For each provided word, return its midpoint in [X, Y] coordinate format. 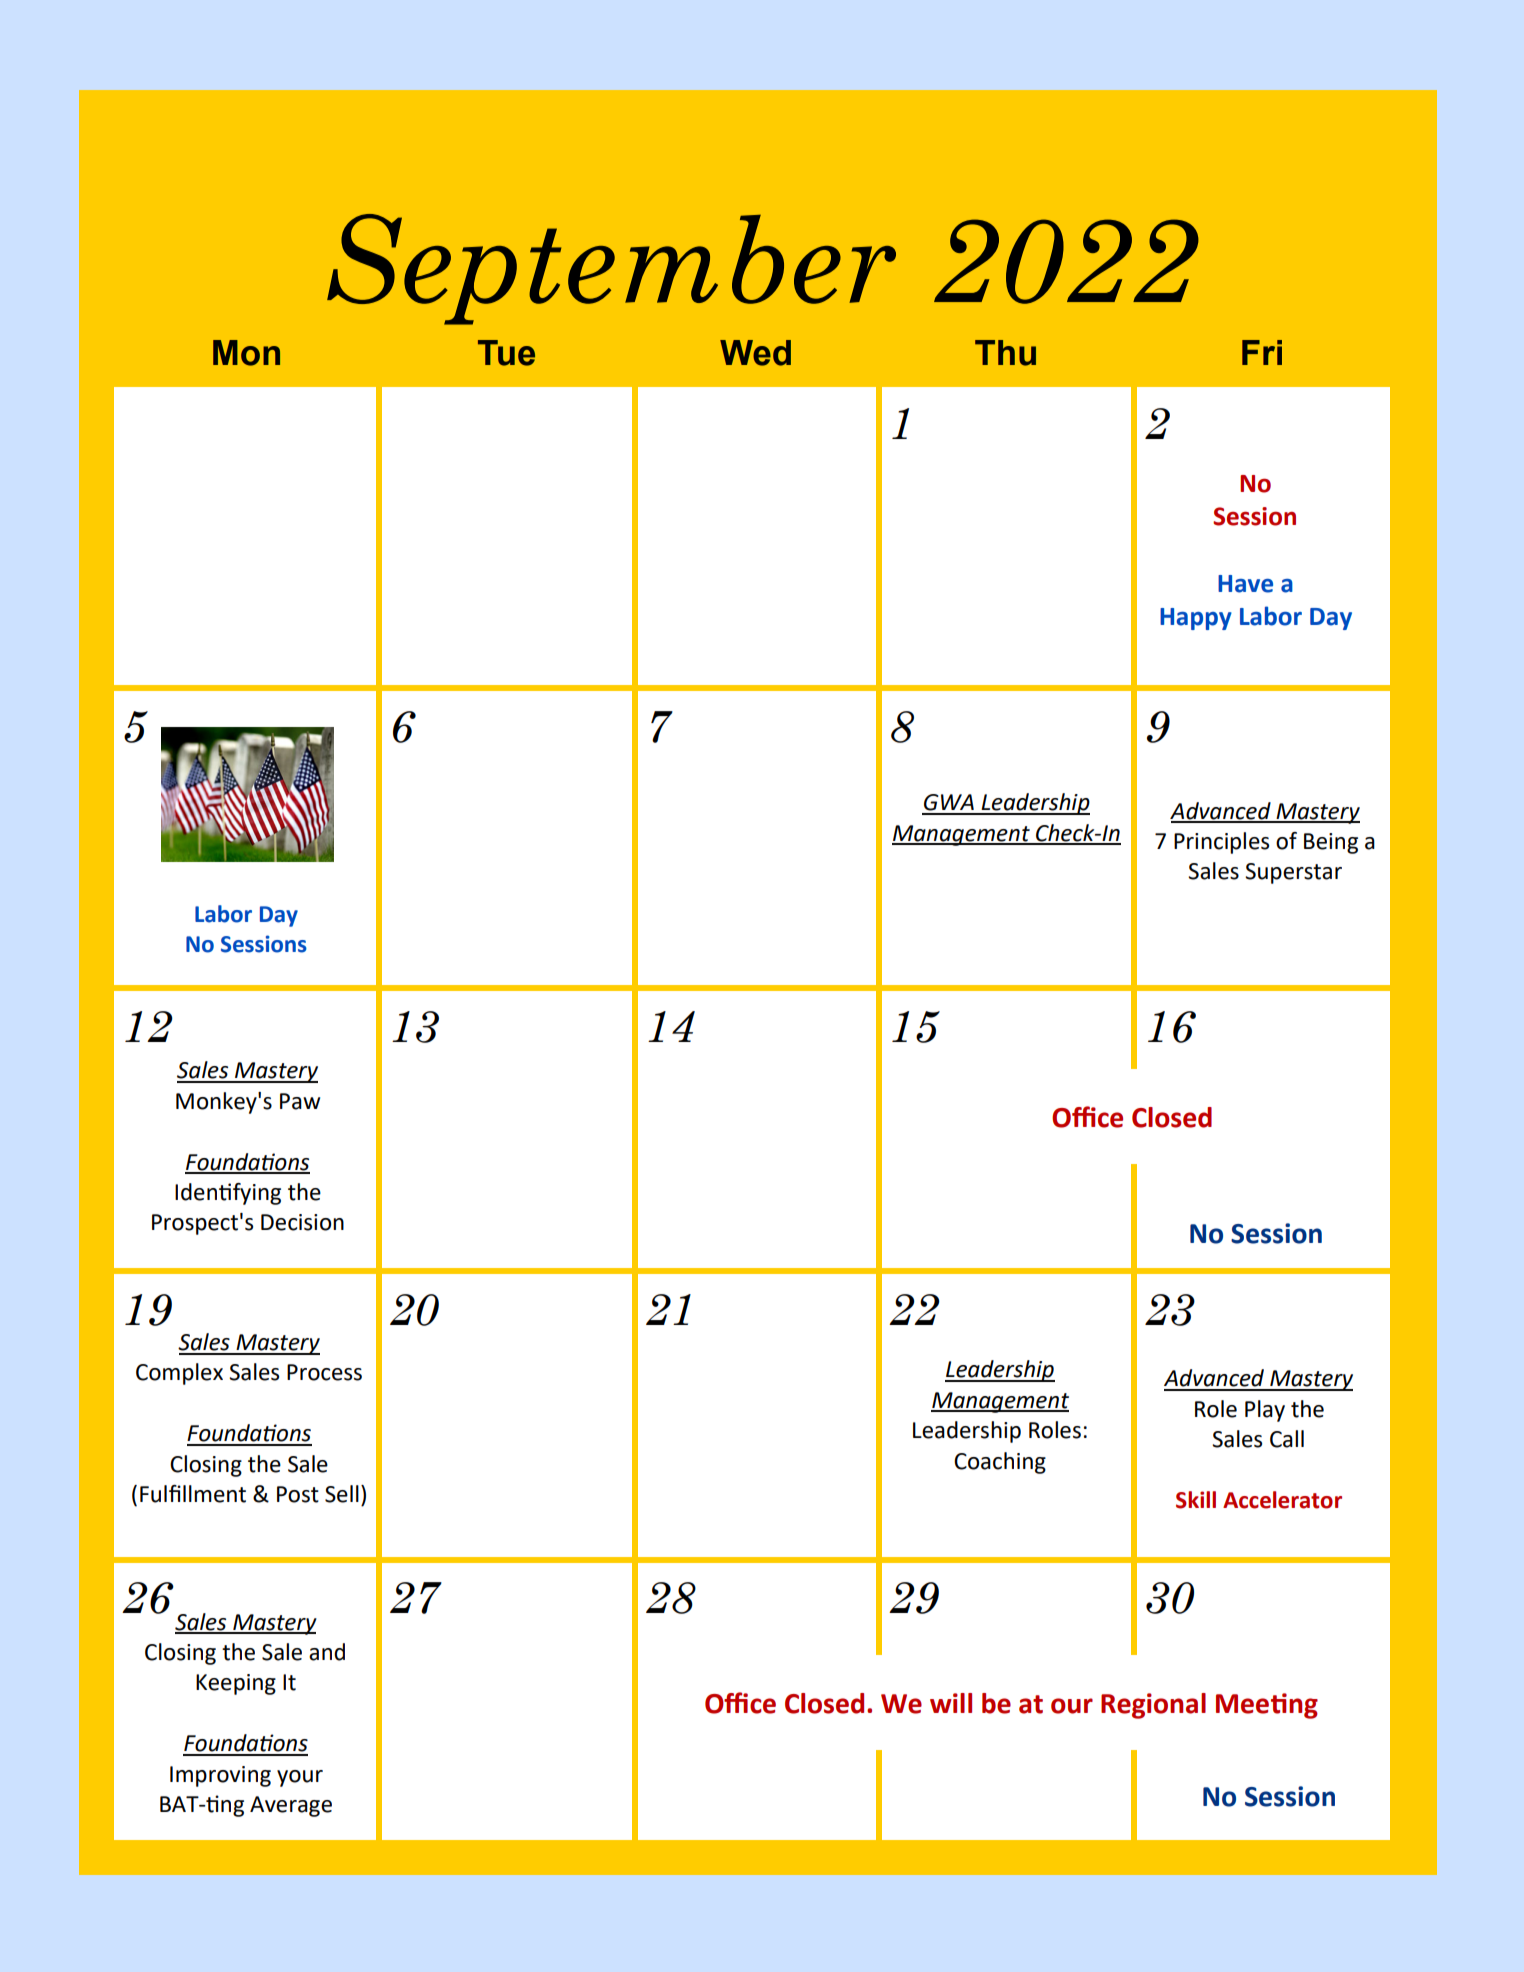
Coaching [1000, 1463]
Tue [506, 353]
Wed [755, 353]
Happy [1196, 619]
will [951, 1703]
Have [1245, 584]
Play [1265, 1411]
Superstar [1293, 873]
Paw [300, 1101]
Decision [302, 1222]
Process [324, 1372]
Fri [1262, 352]
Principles [1221, 843]
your [300, 1778]
